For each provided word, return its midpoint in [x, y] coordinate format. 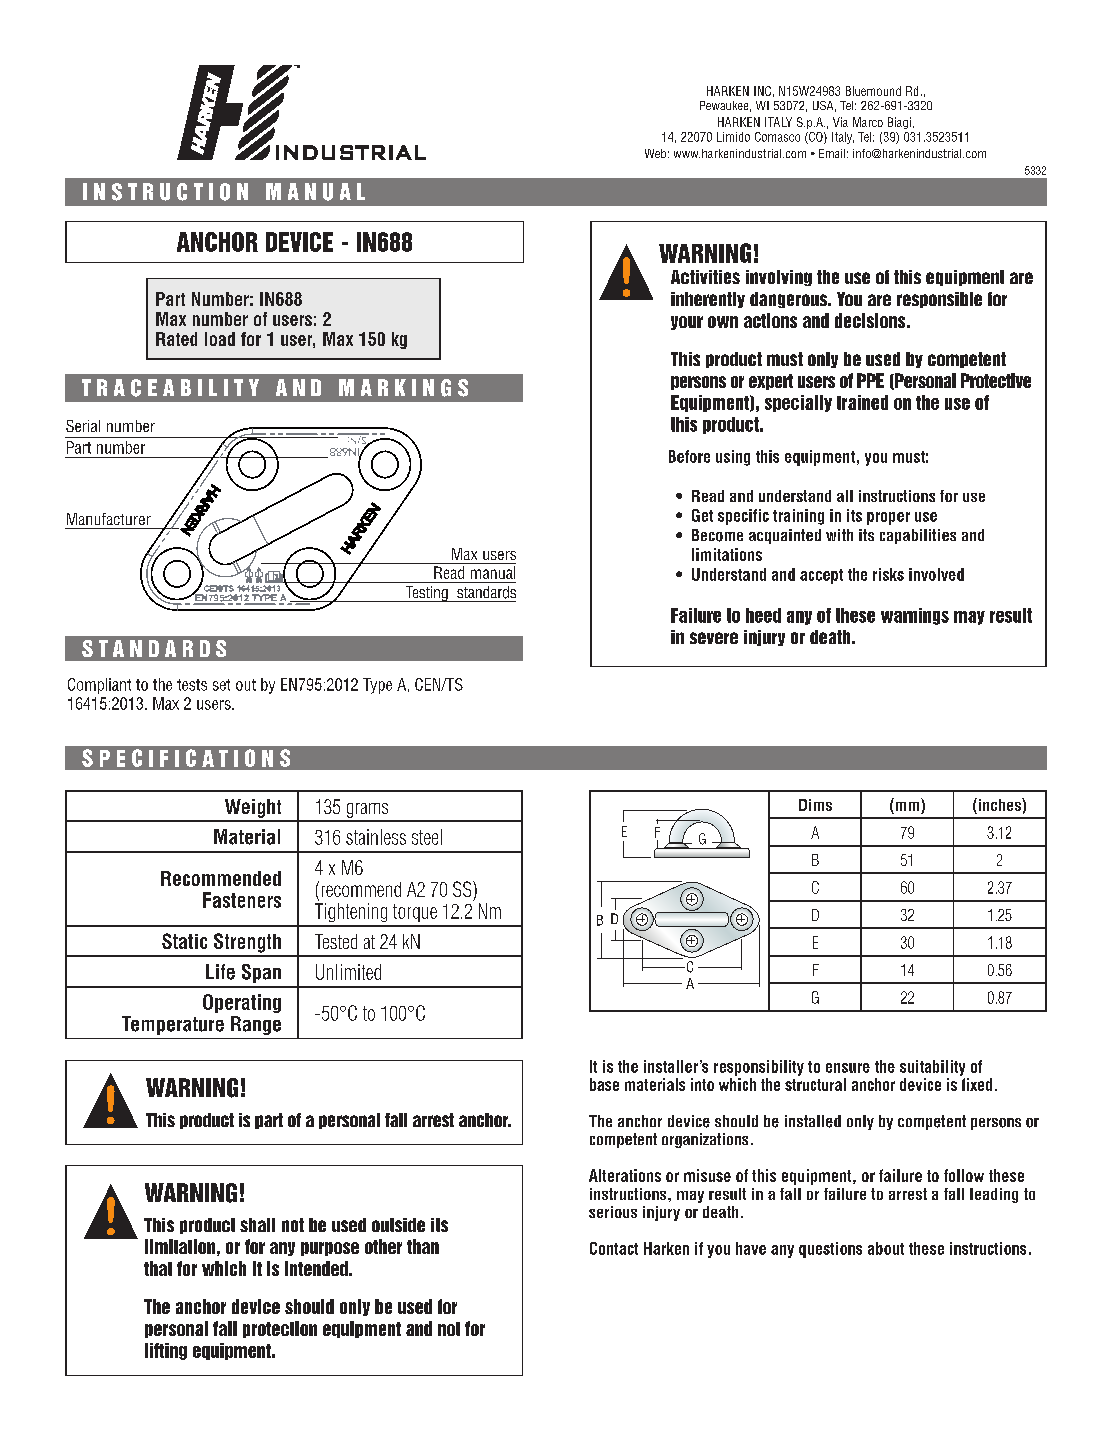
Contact [614, 1248]
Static [184, 941]
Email [832, 153]
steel [427, 837]
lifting [166, 1351]
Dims [815, 805]
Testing [426, 594]
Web [655, 153]
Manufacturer [109, 519]
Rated [176, 339]
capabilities [918, 536]
